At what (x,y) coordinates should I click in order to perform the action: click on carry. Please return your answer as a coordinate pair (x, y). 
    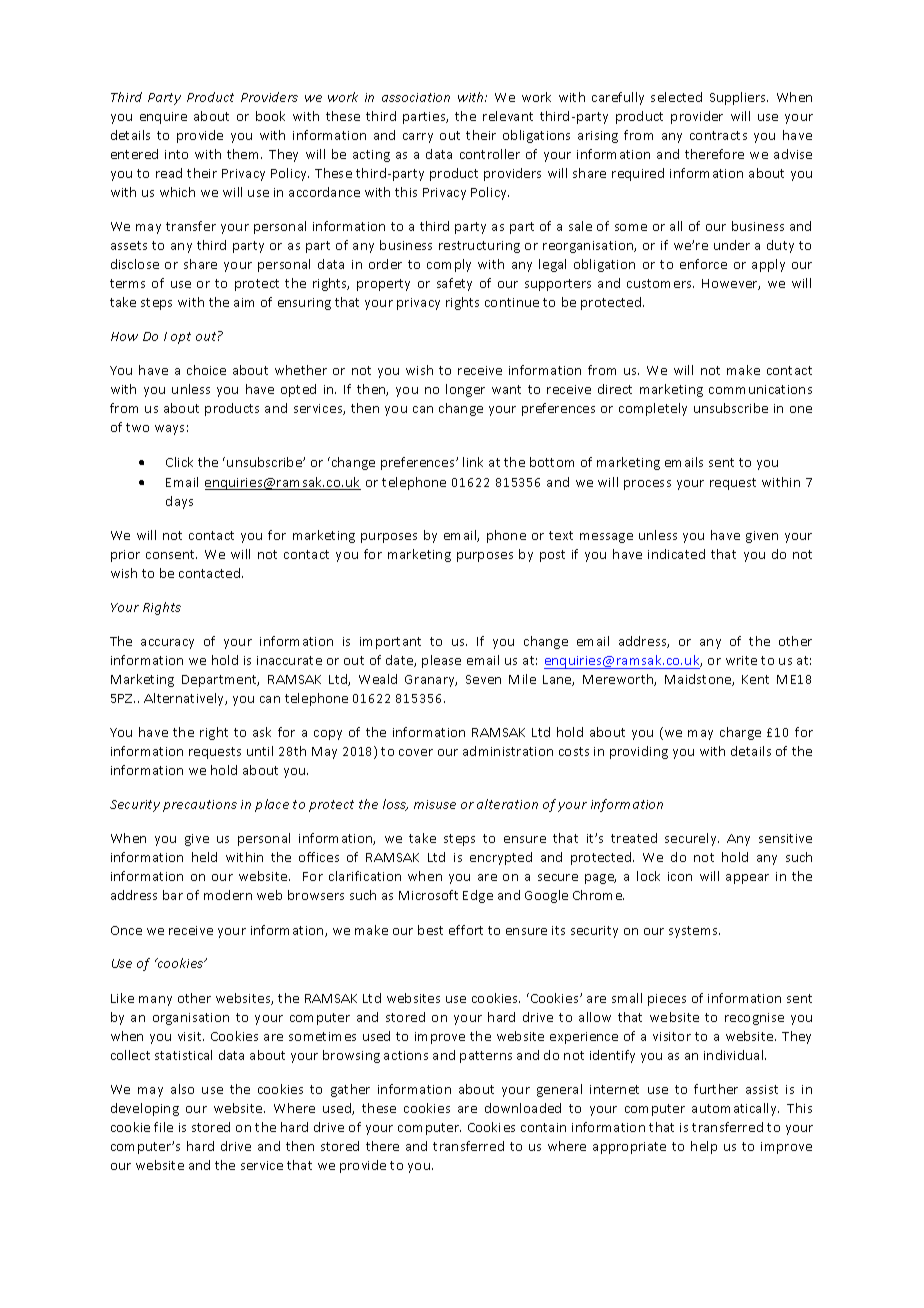
    Looking at the image, I should click on (418, 138).
